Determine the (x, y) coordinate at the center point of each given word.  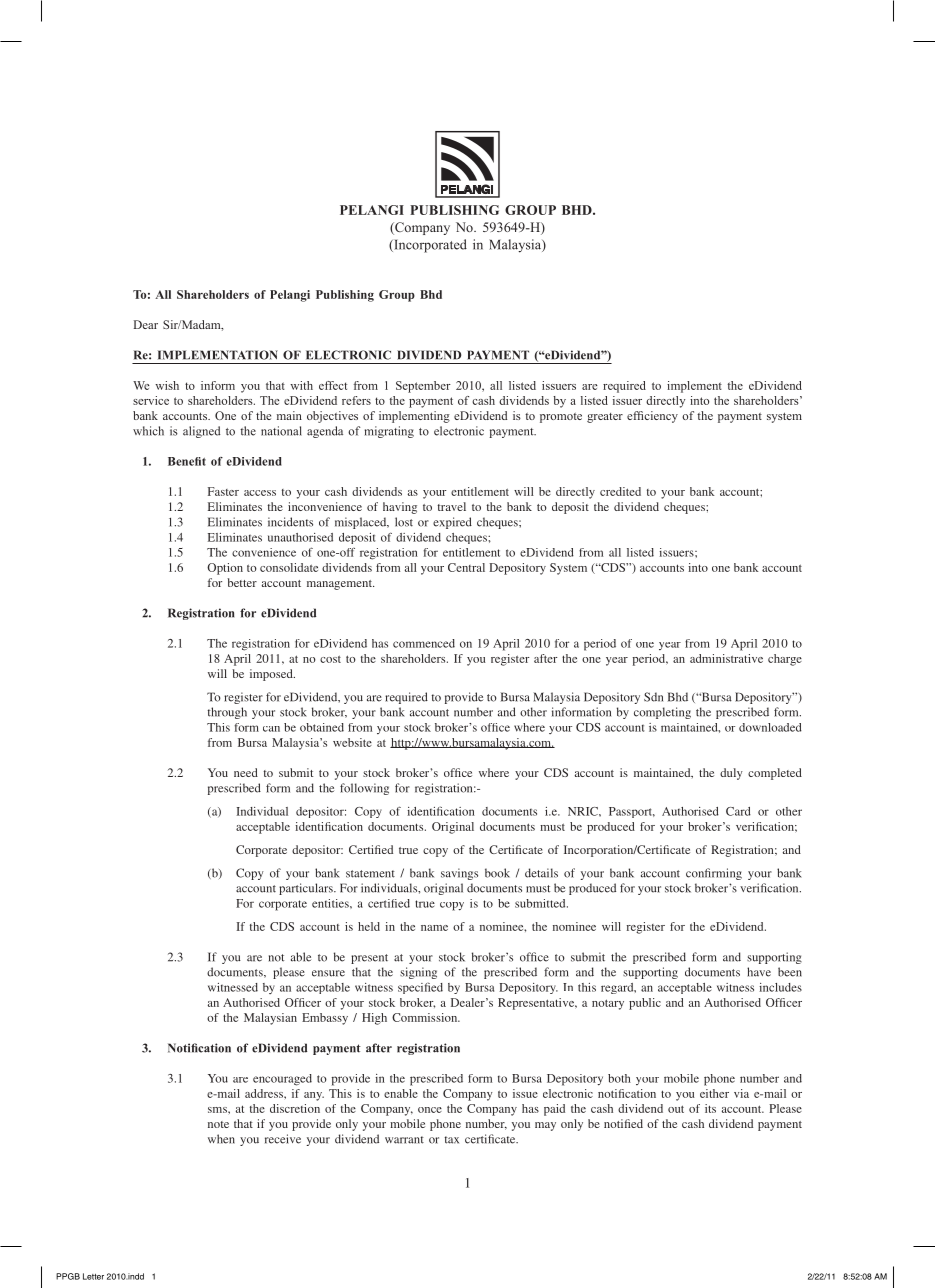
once (430, 1110)
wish (167, 385)
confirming (714, 874)
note (218, 1124)
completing (662, 713)
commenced (424, 643)
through (227, 713)
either (714, 1093)
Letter (93, 1276)
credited (620, 491)
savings (459, 874)
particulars (307, 889)
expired (452, 523)
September (423, 387)
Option (225, 569)
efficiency (652, 417)
